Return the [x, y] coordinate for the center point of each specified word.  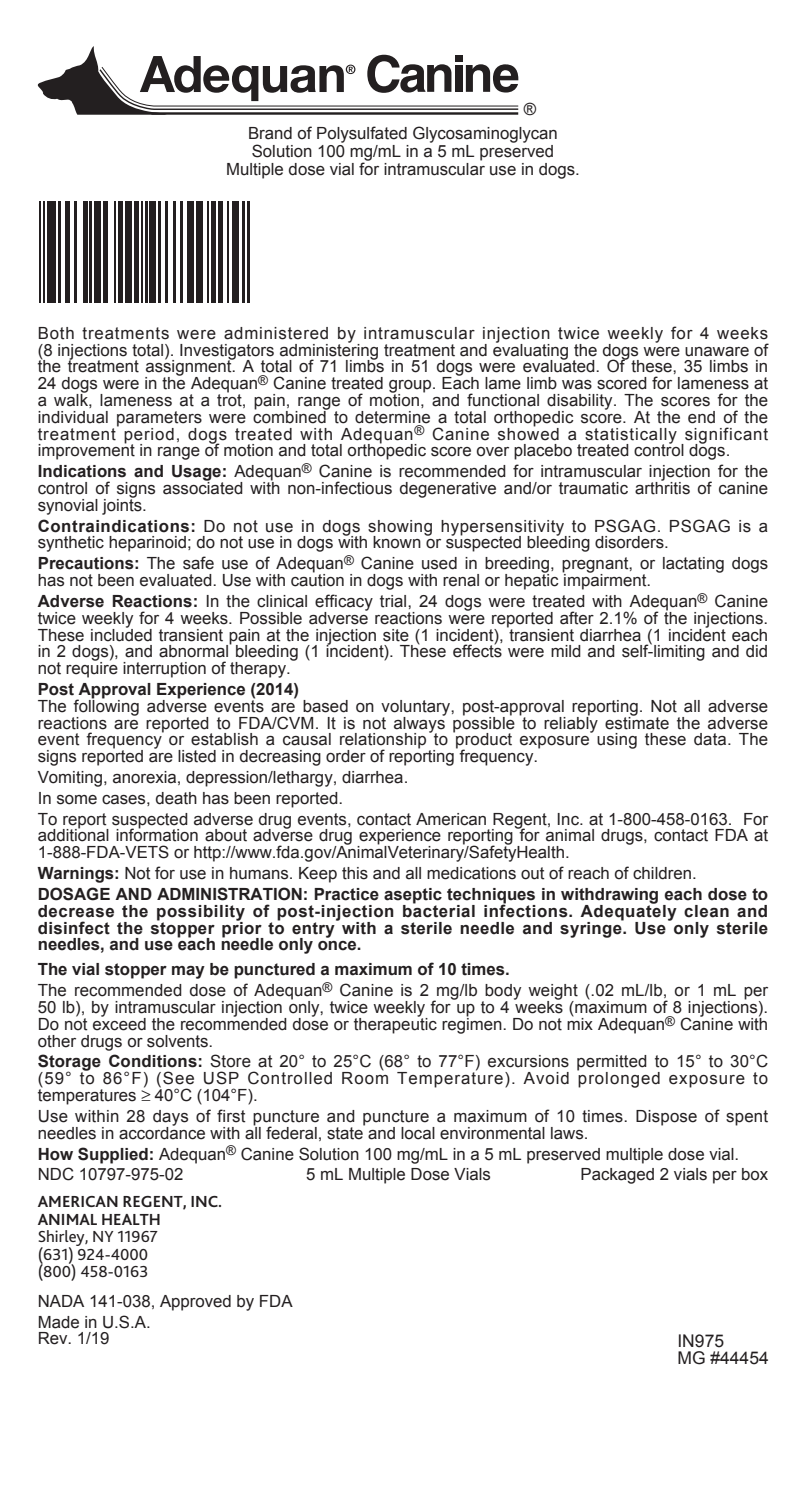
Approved [195, 1303]
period [149, 436]
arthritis [662, 487]
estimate [637, 722]
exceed [119, 1023]
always [420, 724]
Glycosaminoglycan [485, 134]
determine [392, 417]
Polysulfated [362, 134]
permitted [612, 1064]
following [105, 707]
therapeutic [395, 1024]
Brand [270, 133]
